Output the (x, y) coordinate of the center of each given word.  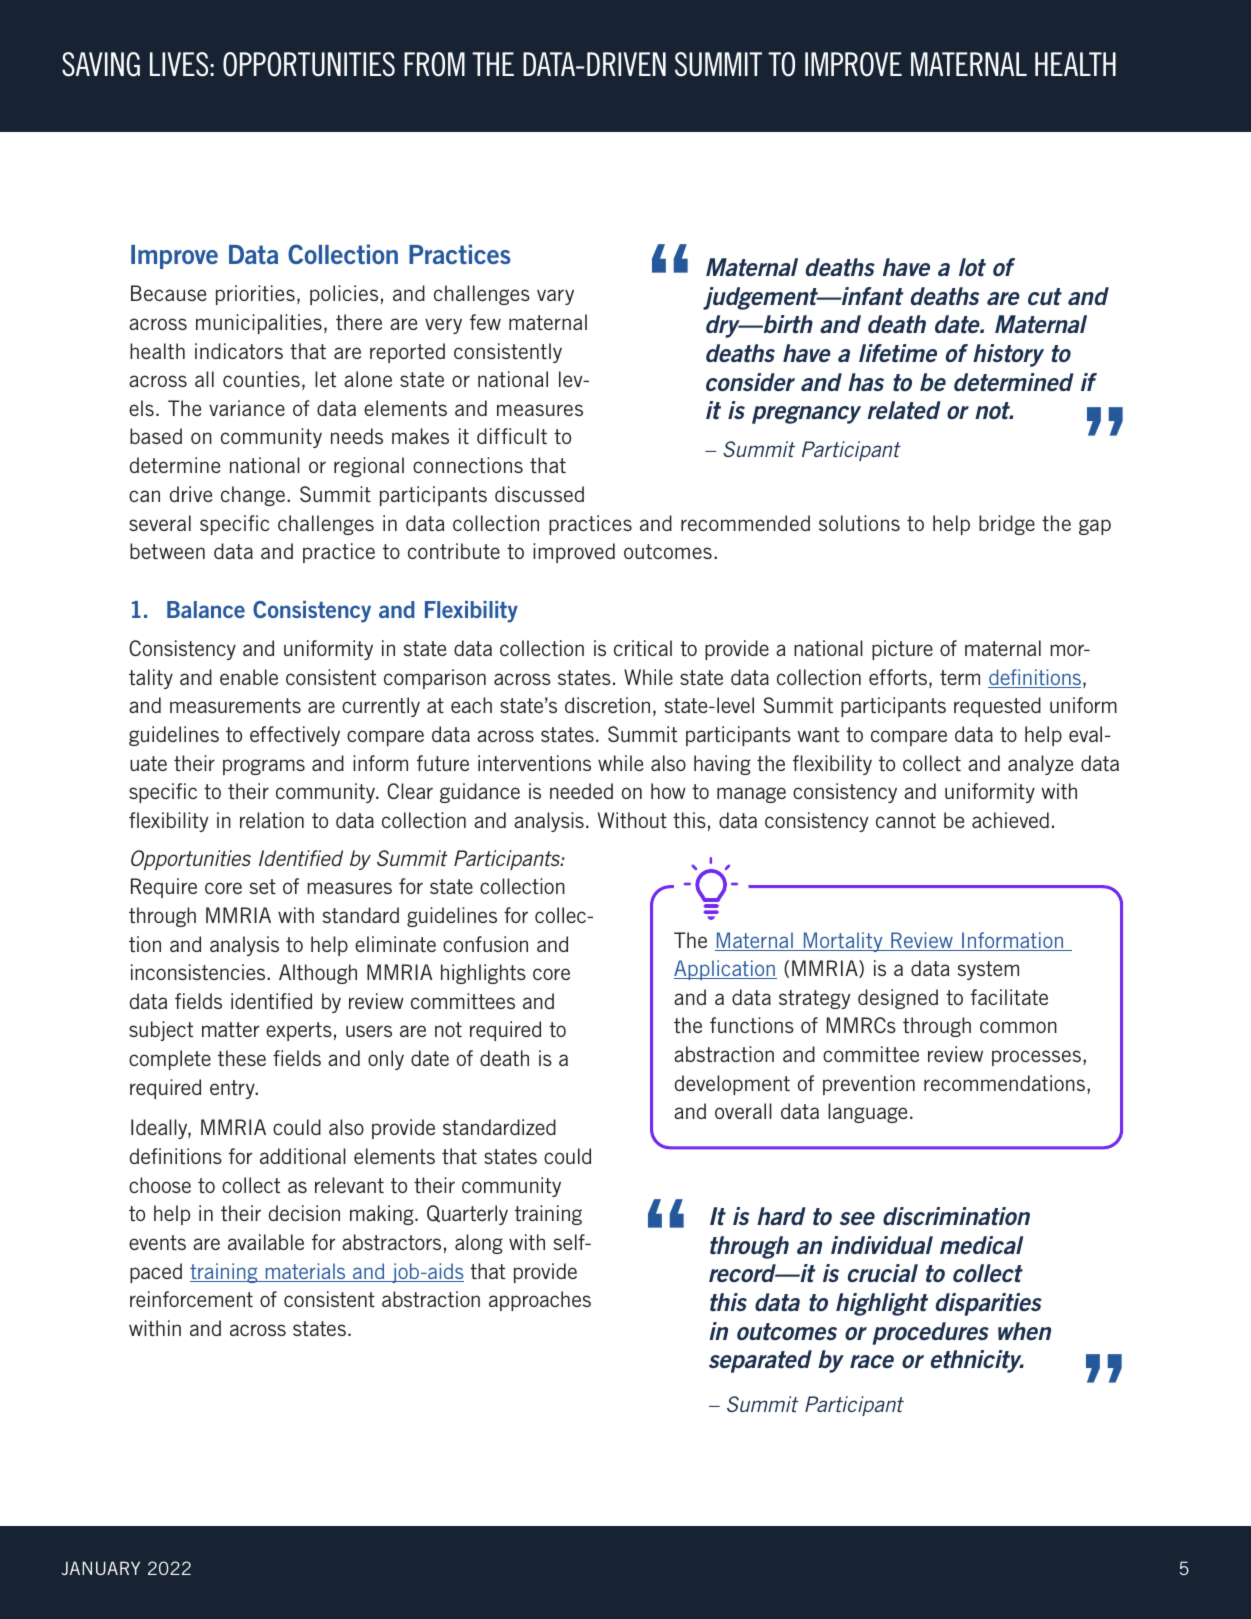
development (732, 1085)
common (1018, 1027)
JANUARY (100, 1568)
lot (972, 267)
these (242, 1058)
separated (760, 1361)
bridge (1007, 525)
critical (643, 648)
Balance (206, 609)
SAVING (101, 64)
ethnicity (977, 1361)
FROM (434, 64)
